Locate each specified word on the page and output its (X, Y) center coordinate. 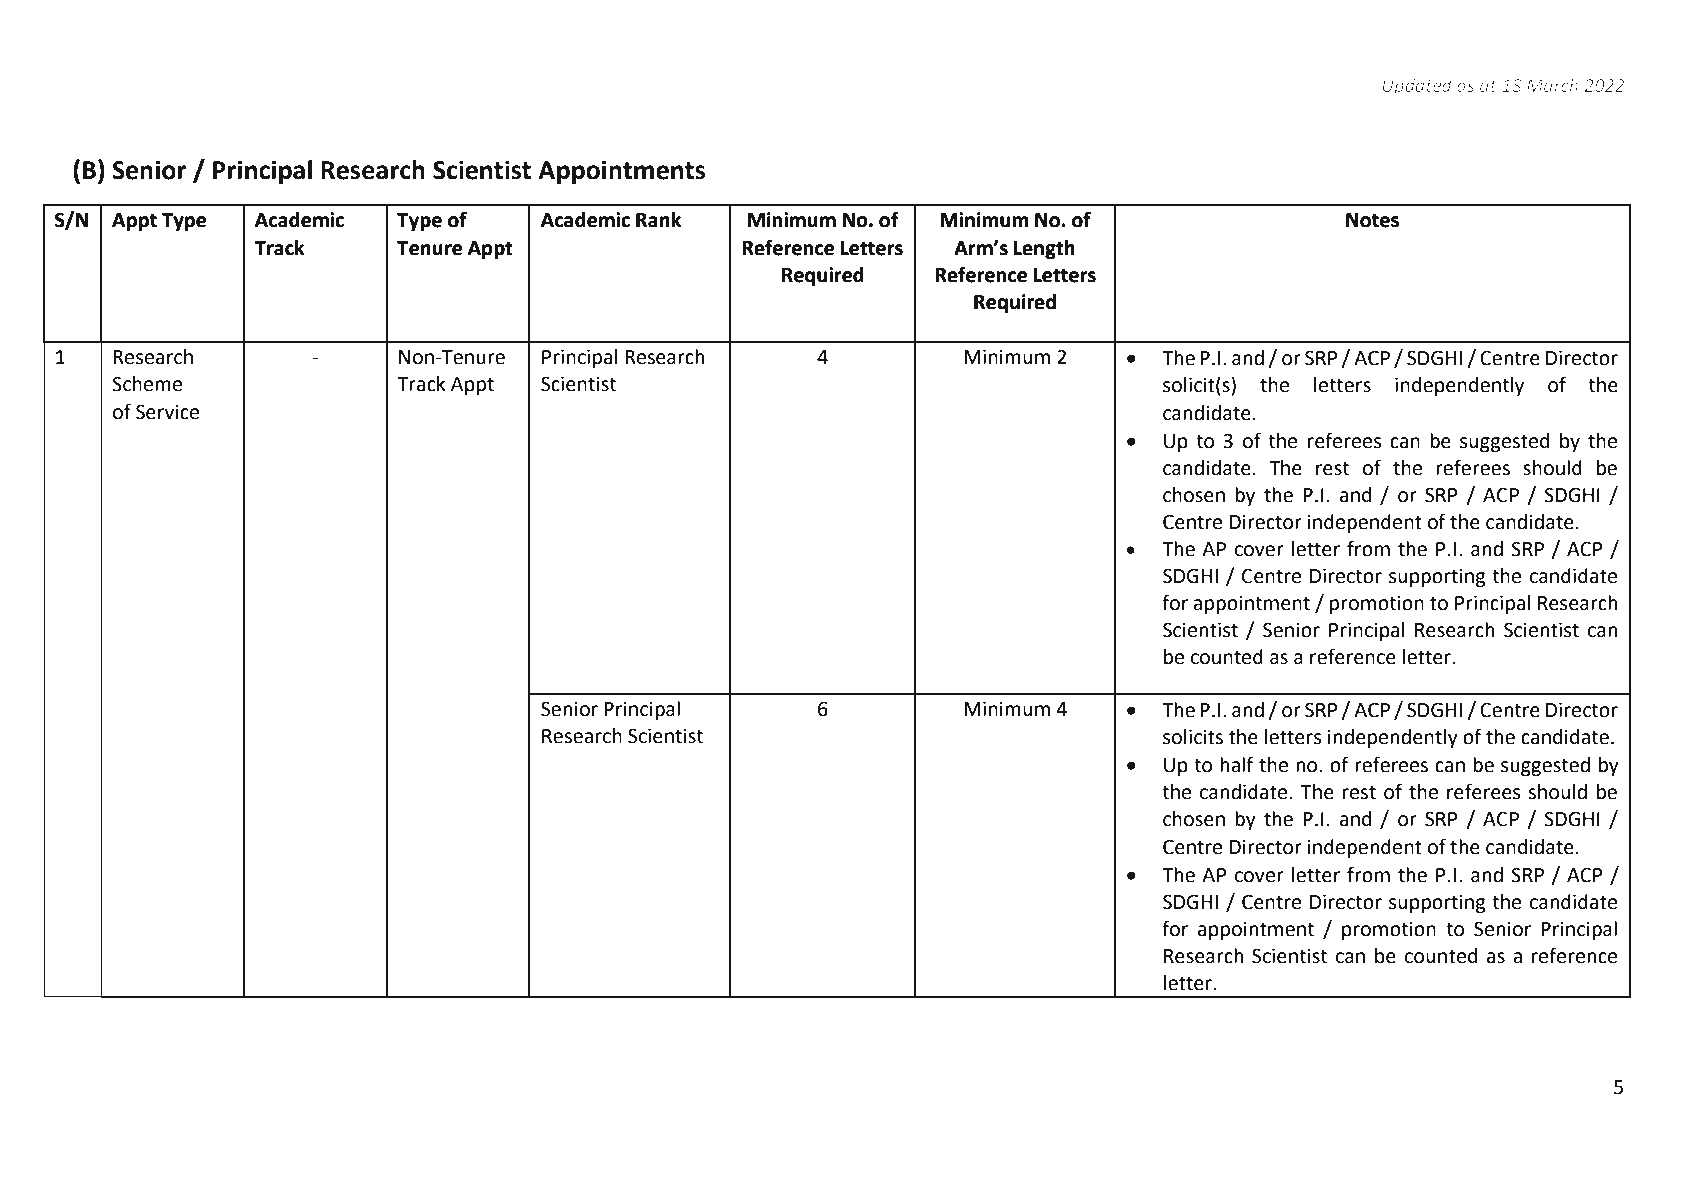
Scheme (147, 384)
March (1552, 85)
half (1237, 764)
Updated (1417, 87)
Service (167, 412)
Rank (658, 220)
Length (1044, 249)
